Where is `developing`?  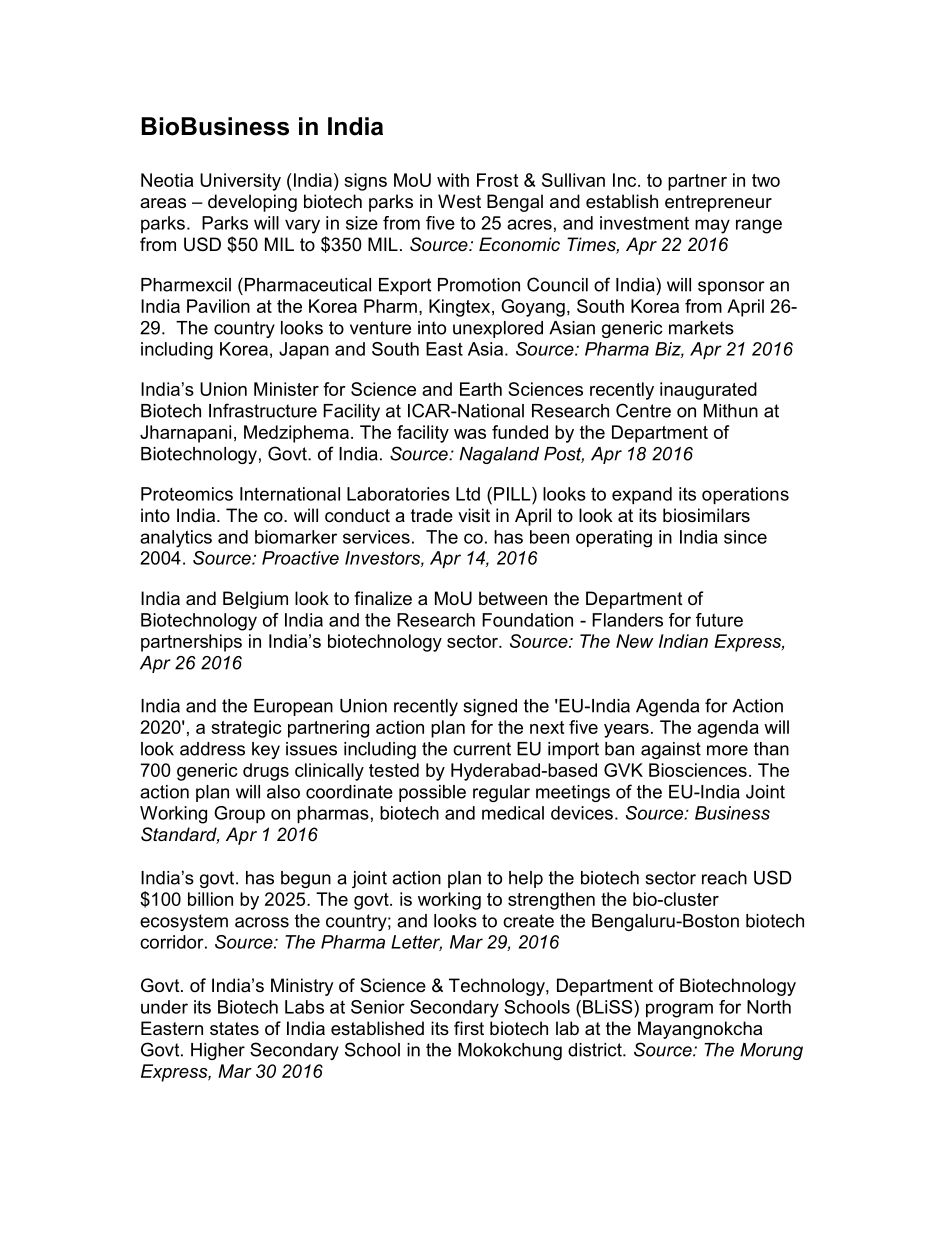 developing is located at coordinates (252, 203).
